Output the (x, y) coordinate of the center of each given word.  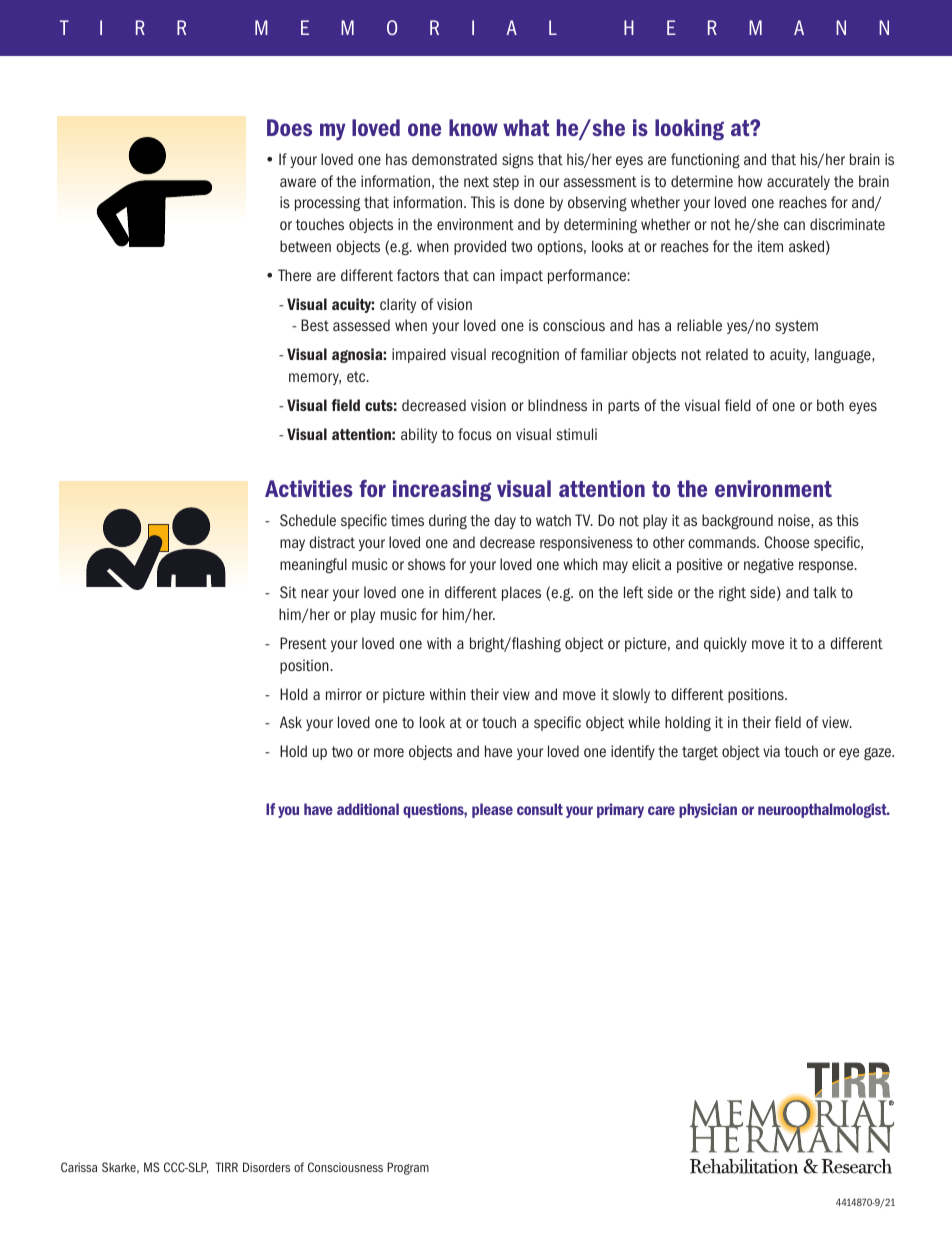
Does (289, 127)
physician (708, 810)
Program (408, 1168)
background (737, 521)
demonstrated (454, 159)
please (492, 810)
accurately (798, 182)
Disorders (266, 1167)
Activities (309, 488)
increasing (442, 491)
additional (368, 809)
